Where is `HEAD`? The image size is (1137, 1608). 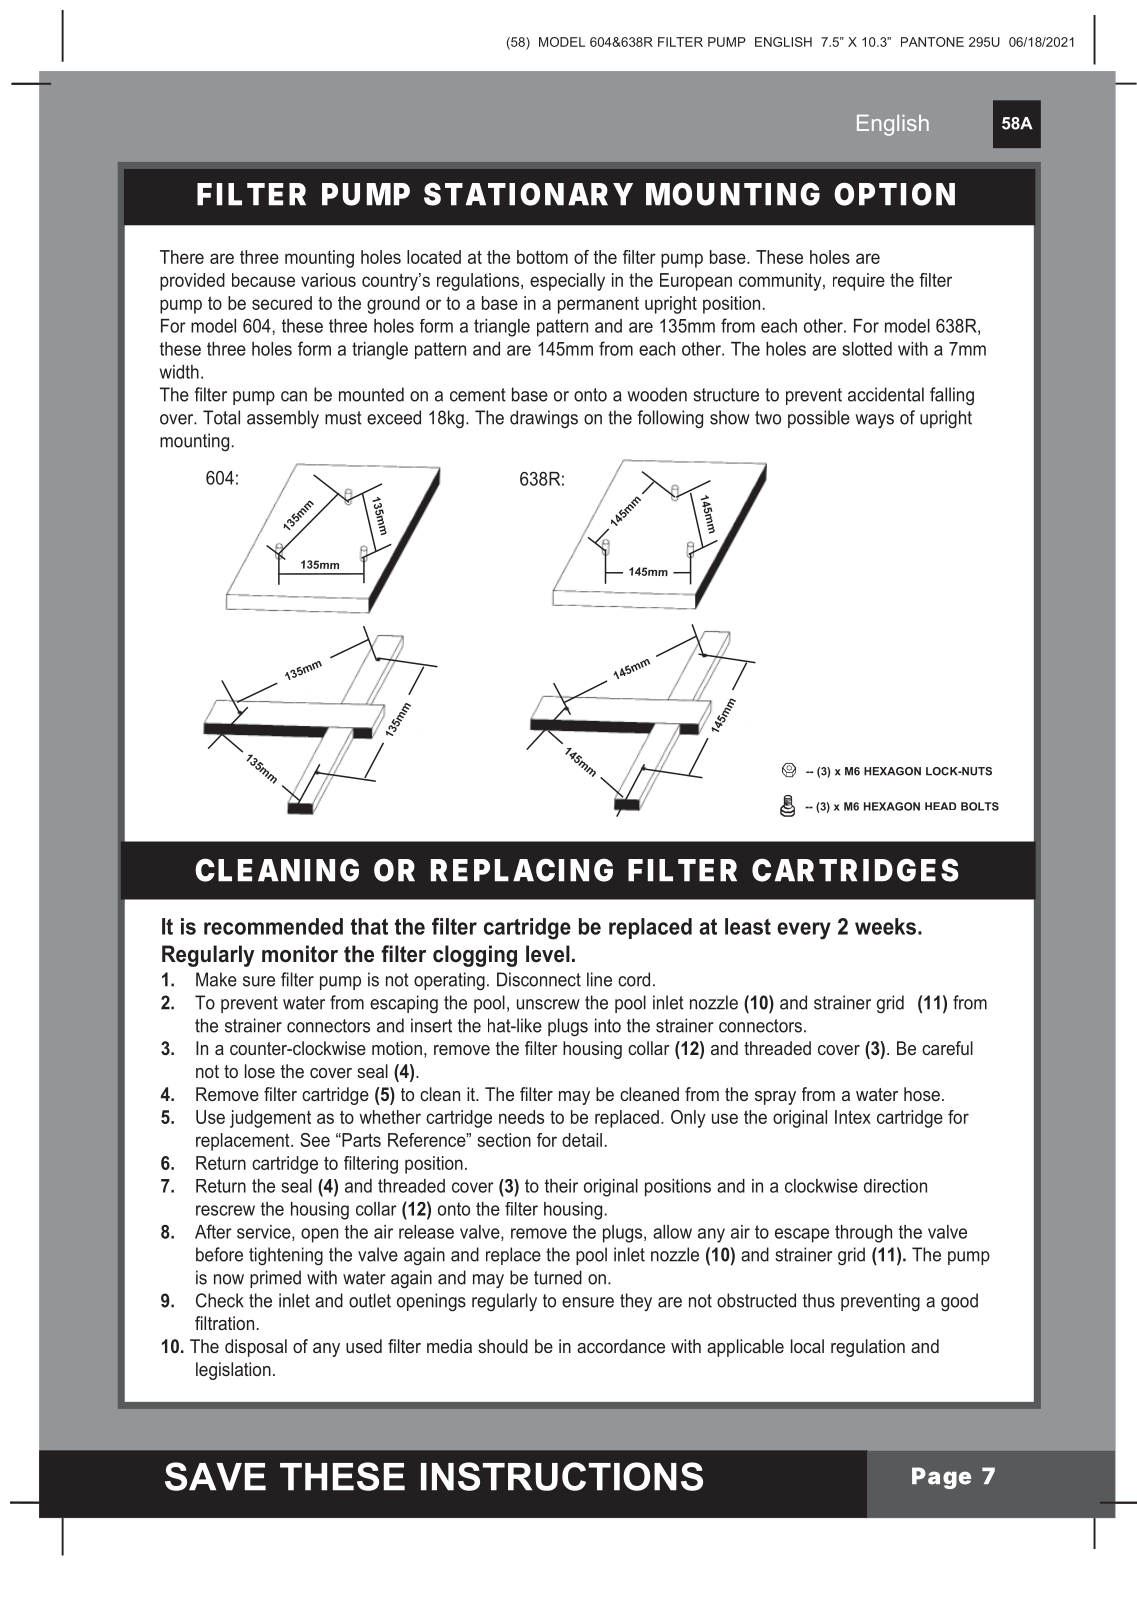 HEAD is located at coordinates (940, 806).
